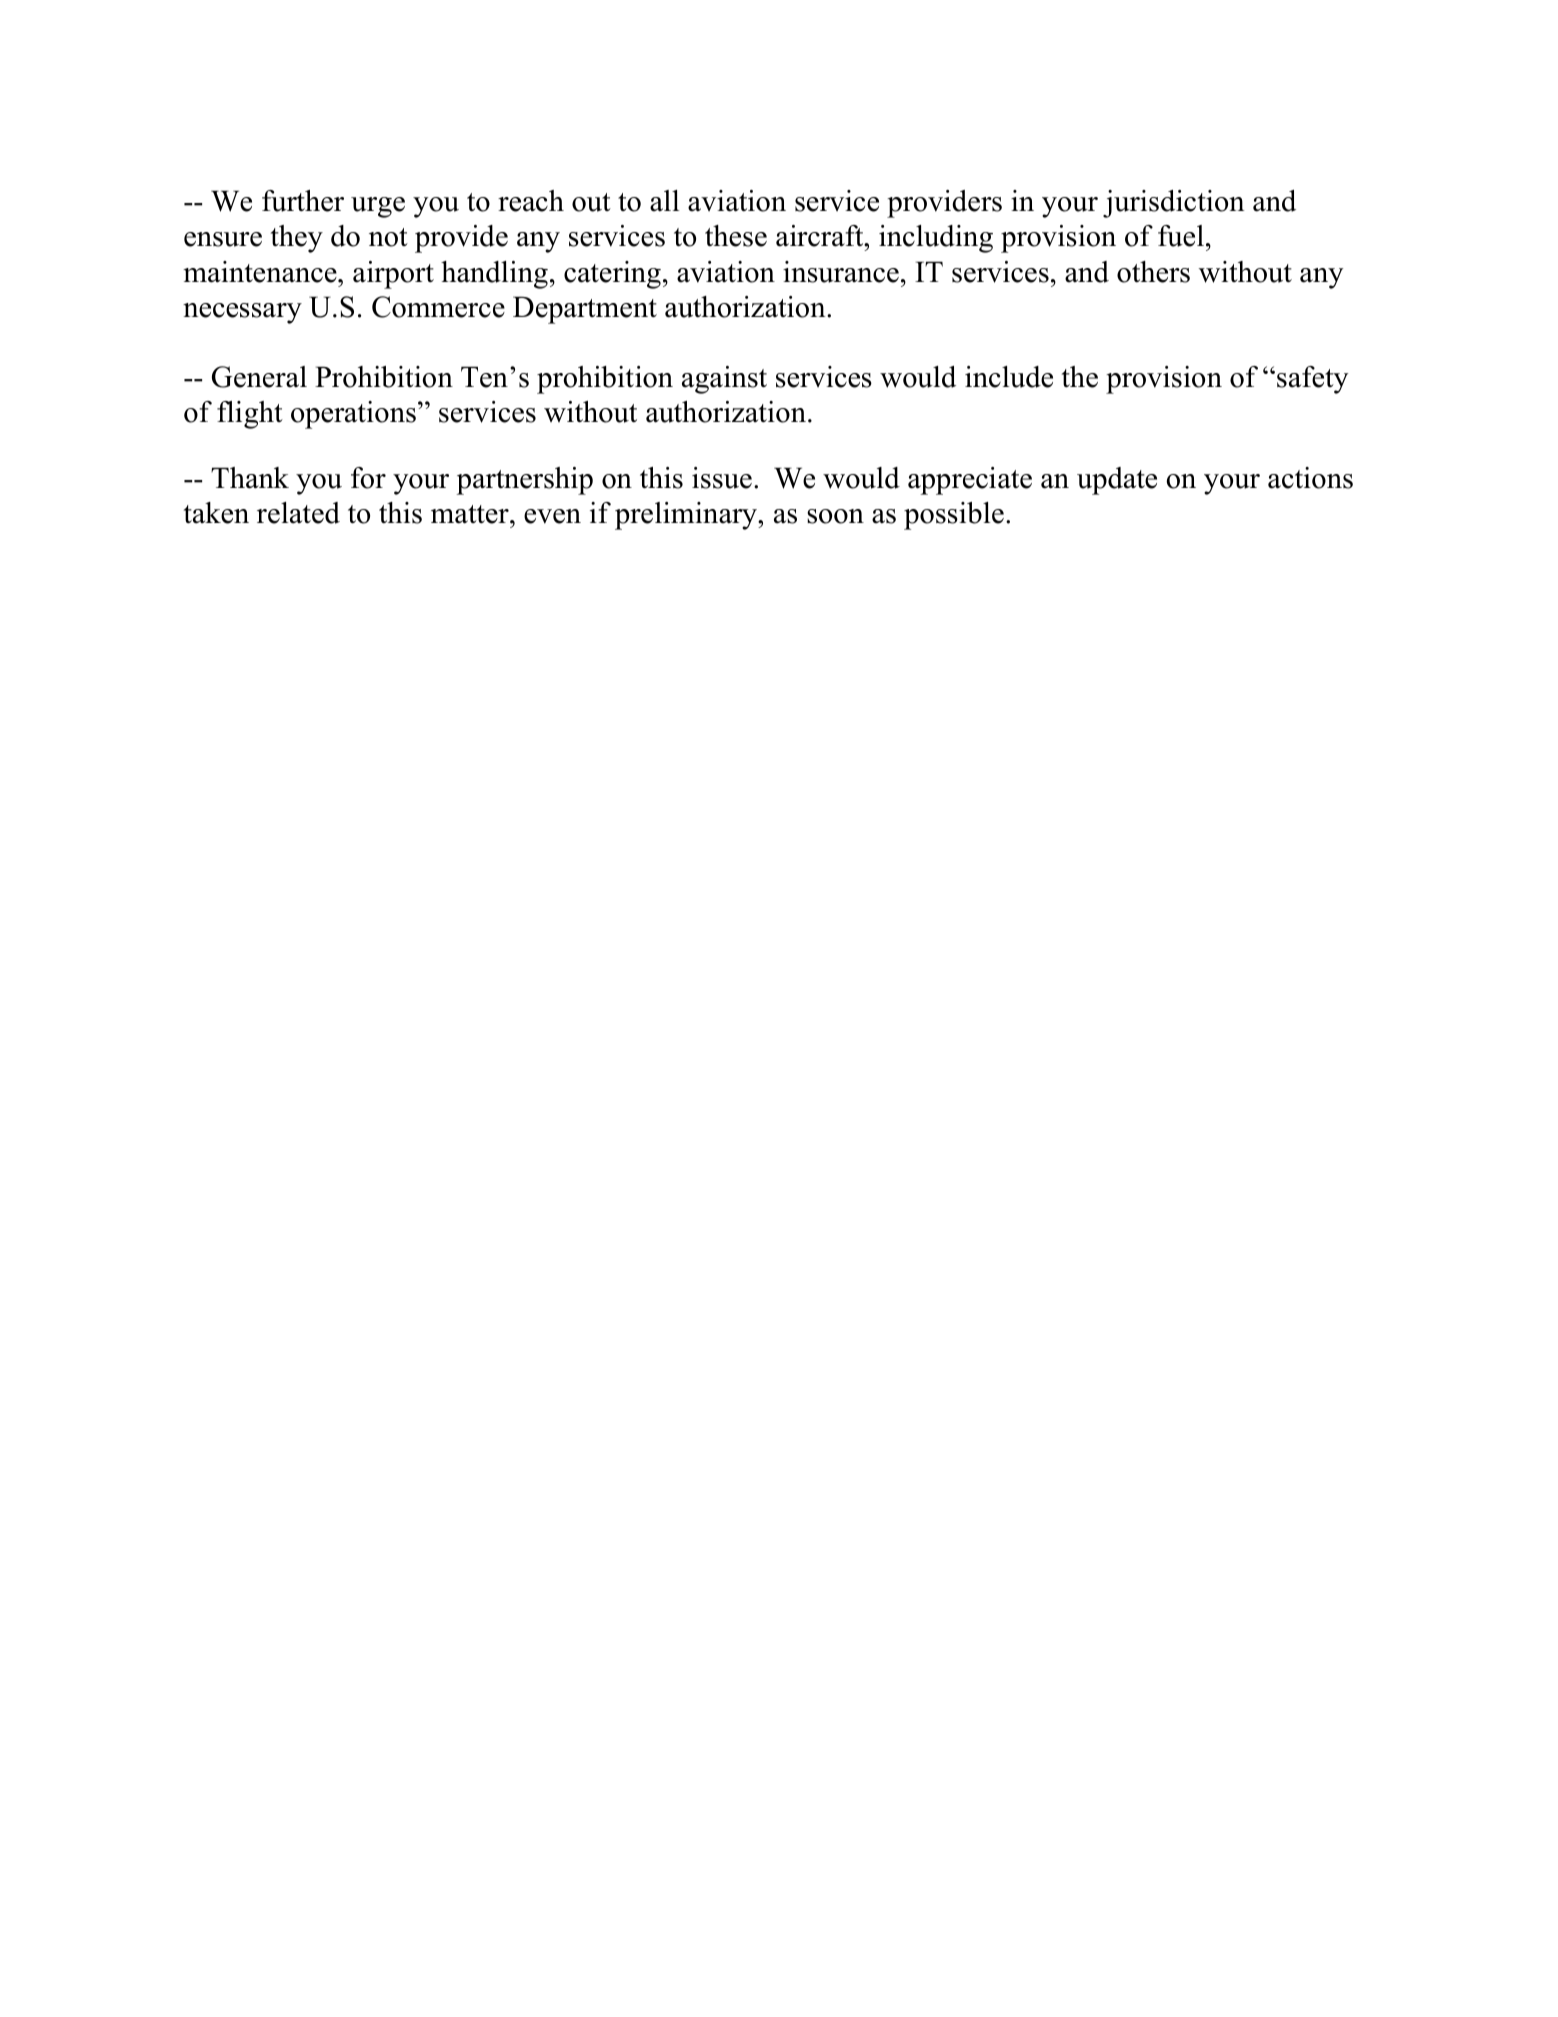 This screenshot has height=2017, width=1558. Describe the element at coordinates (665, 201) in the screenshot. I see `all` at that location.
